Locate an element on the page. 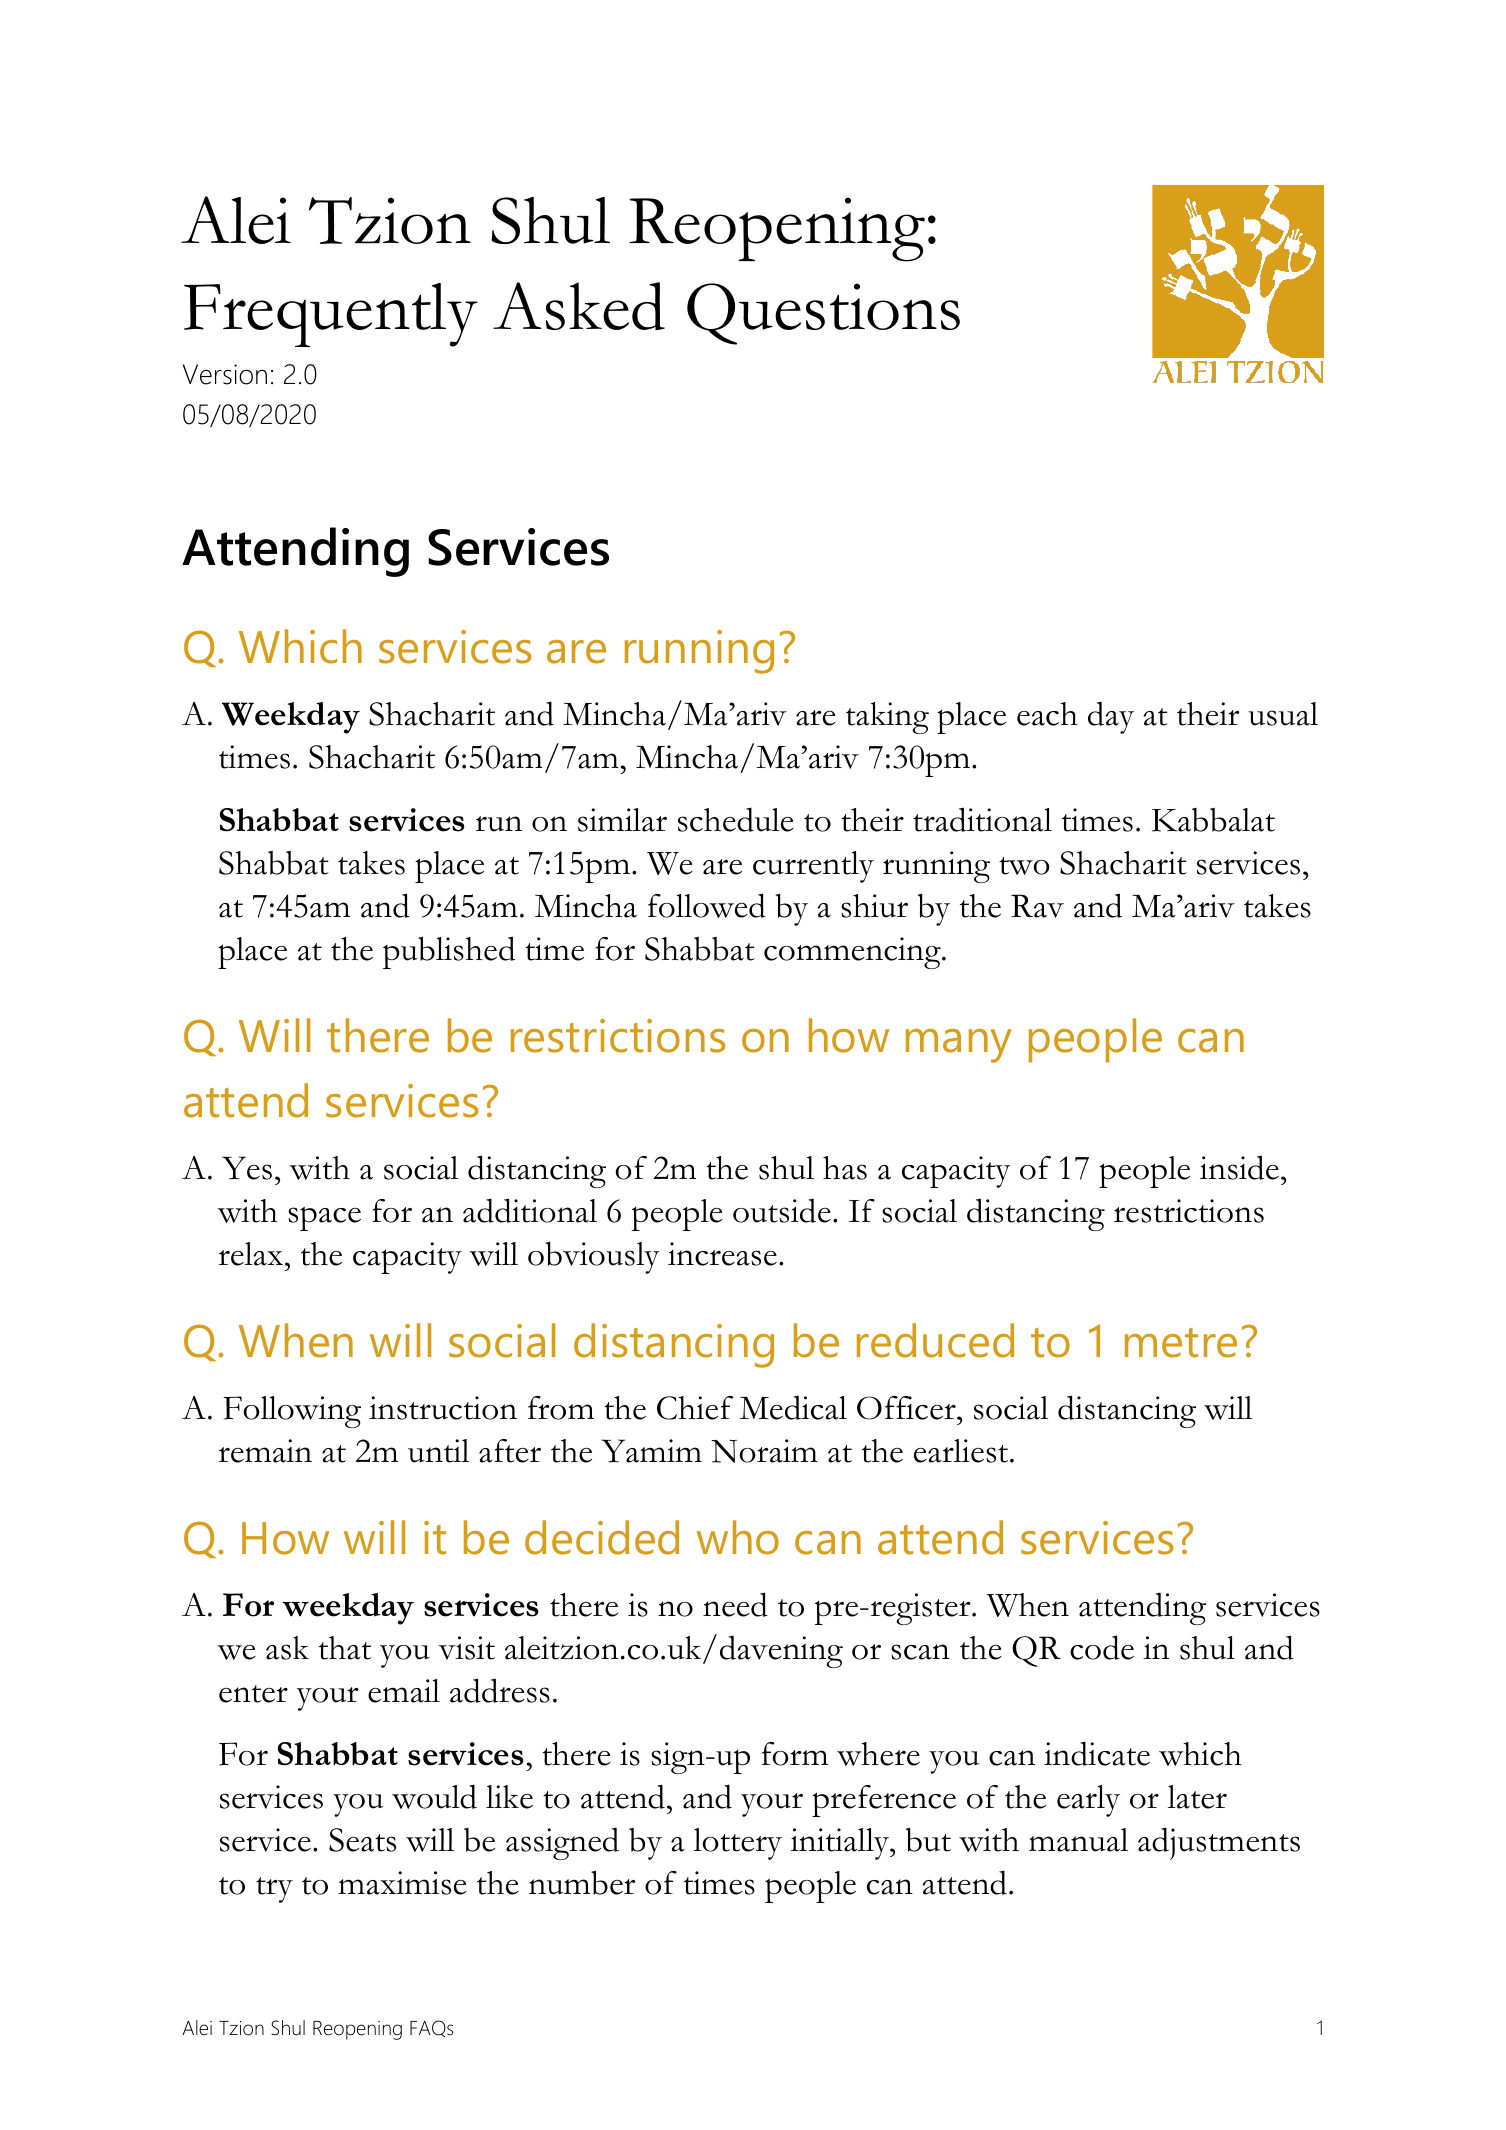  metre is located at coordinates (1181, 1343).
